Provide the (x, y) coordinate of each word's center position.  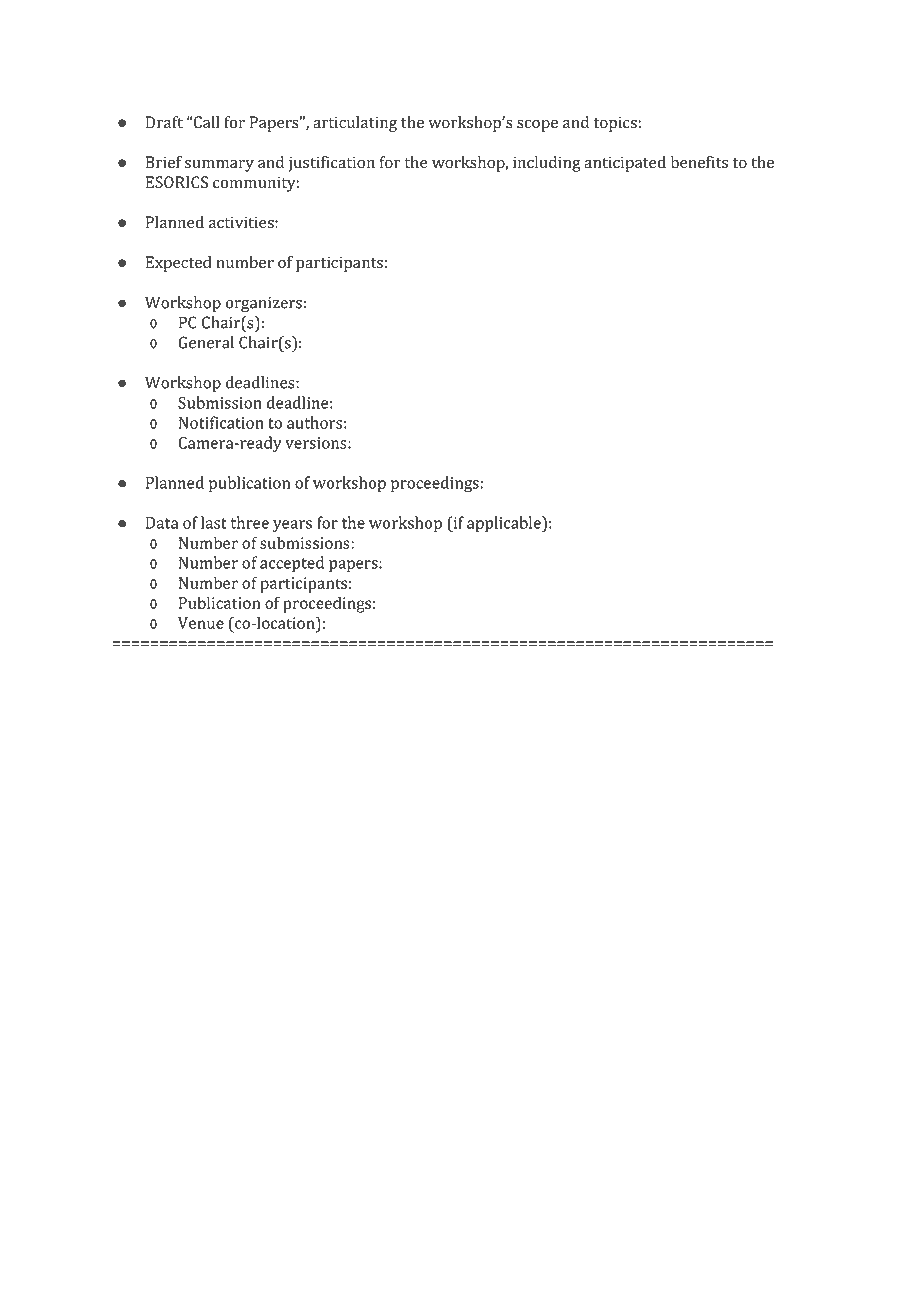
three (250, 522)
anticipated (625, 164)
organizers (264, 304)
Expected (178, 264)
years (292, 526)
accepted (292, 564)
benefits (699, 162)
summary (219, 165)
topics (615, 124)
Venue (201, 623)
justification (331, 164)
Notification (221, 422)
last (214, 522)
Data (162, 523)
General (206, 342)
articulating (355, 124)
